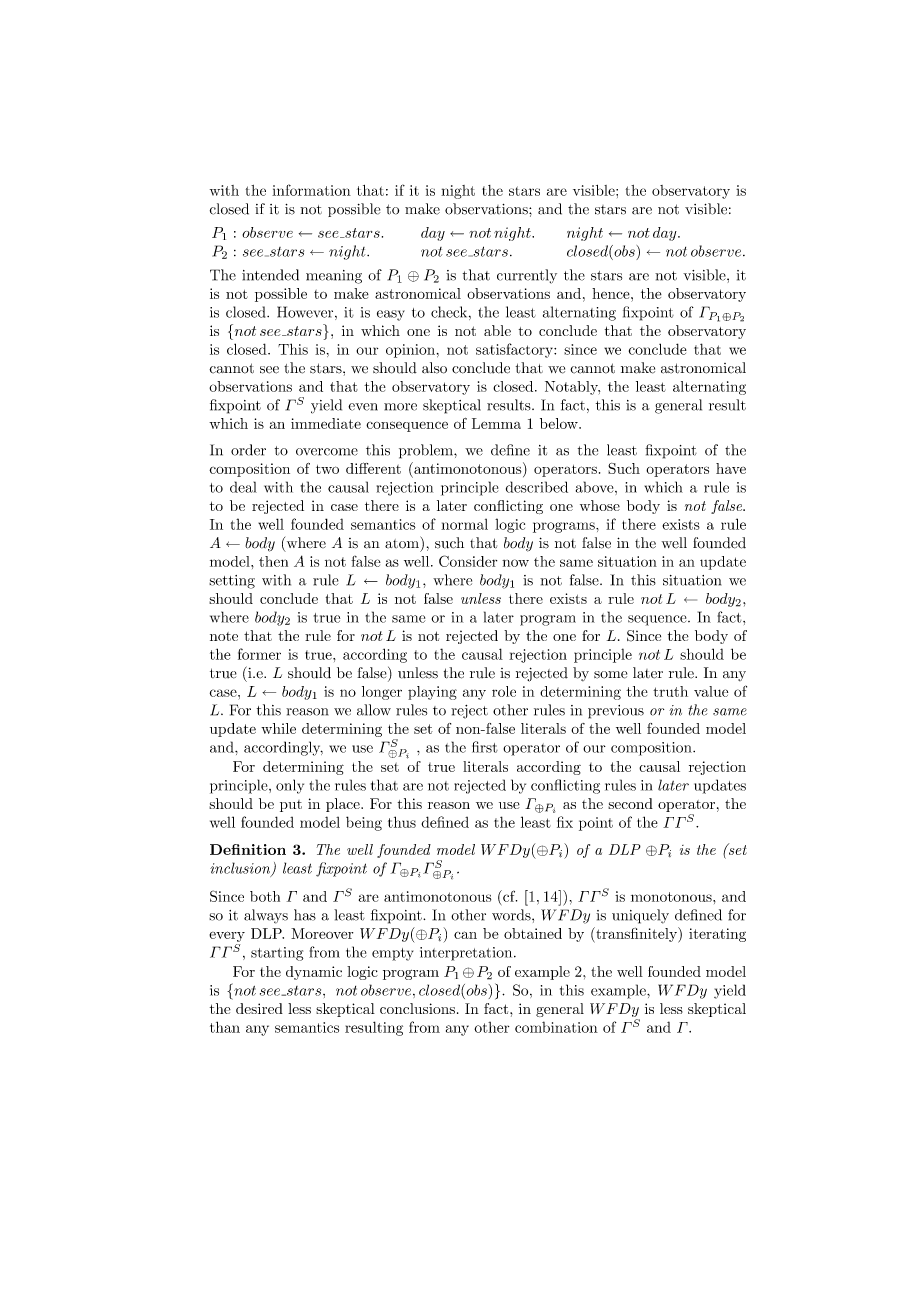 The height and width of the screenshot is (1308, 924). I want to click on Consider, so click(468, 561).
